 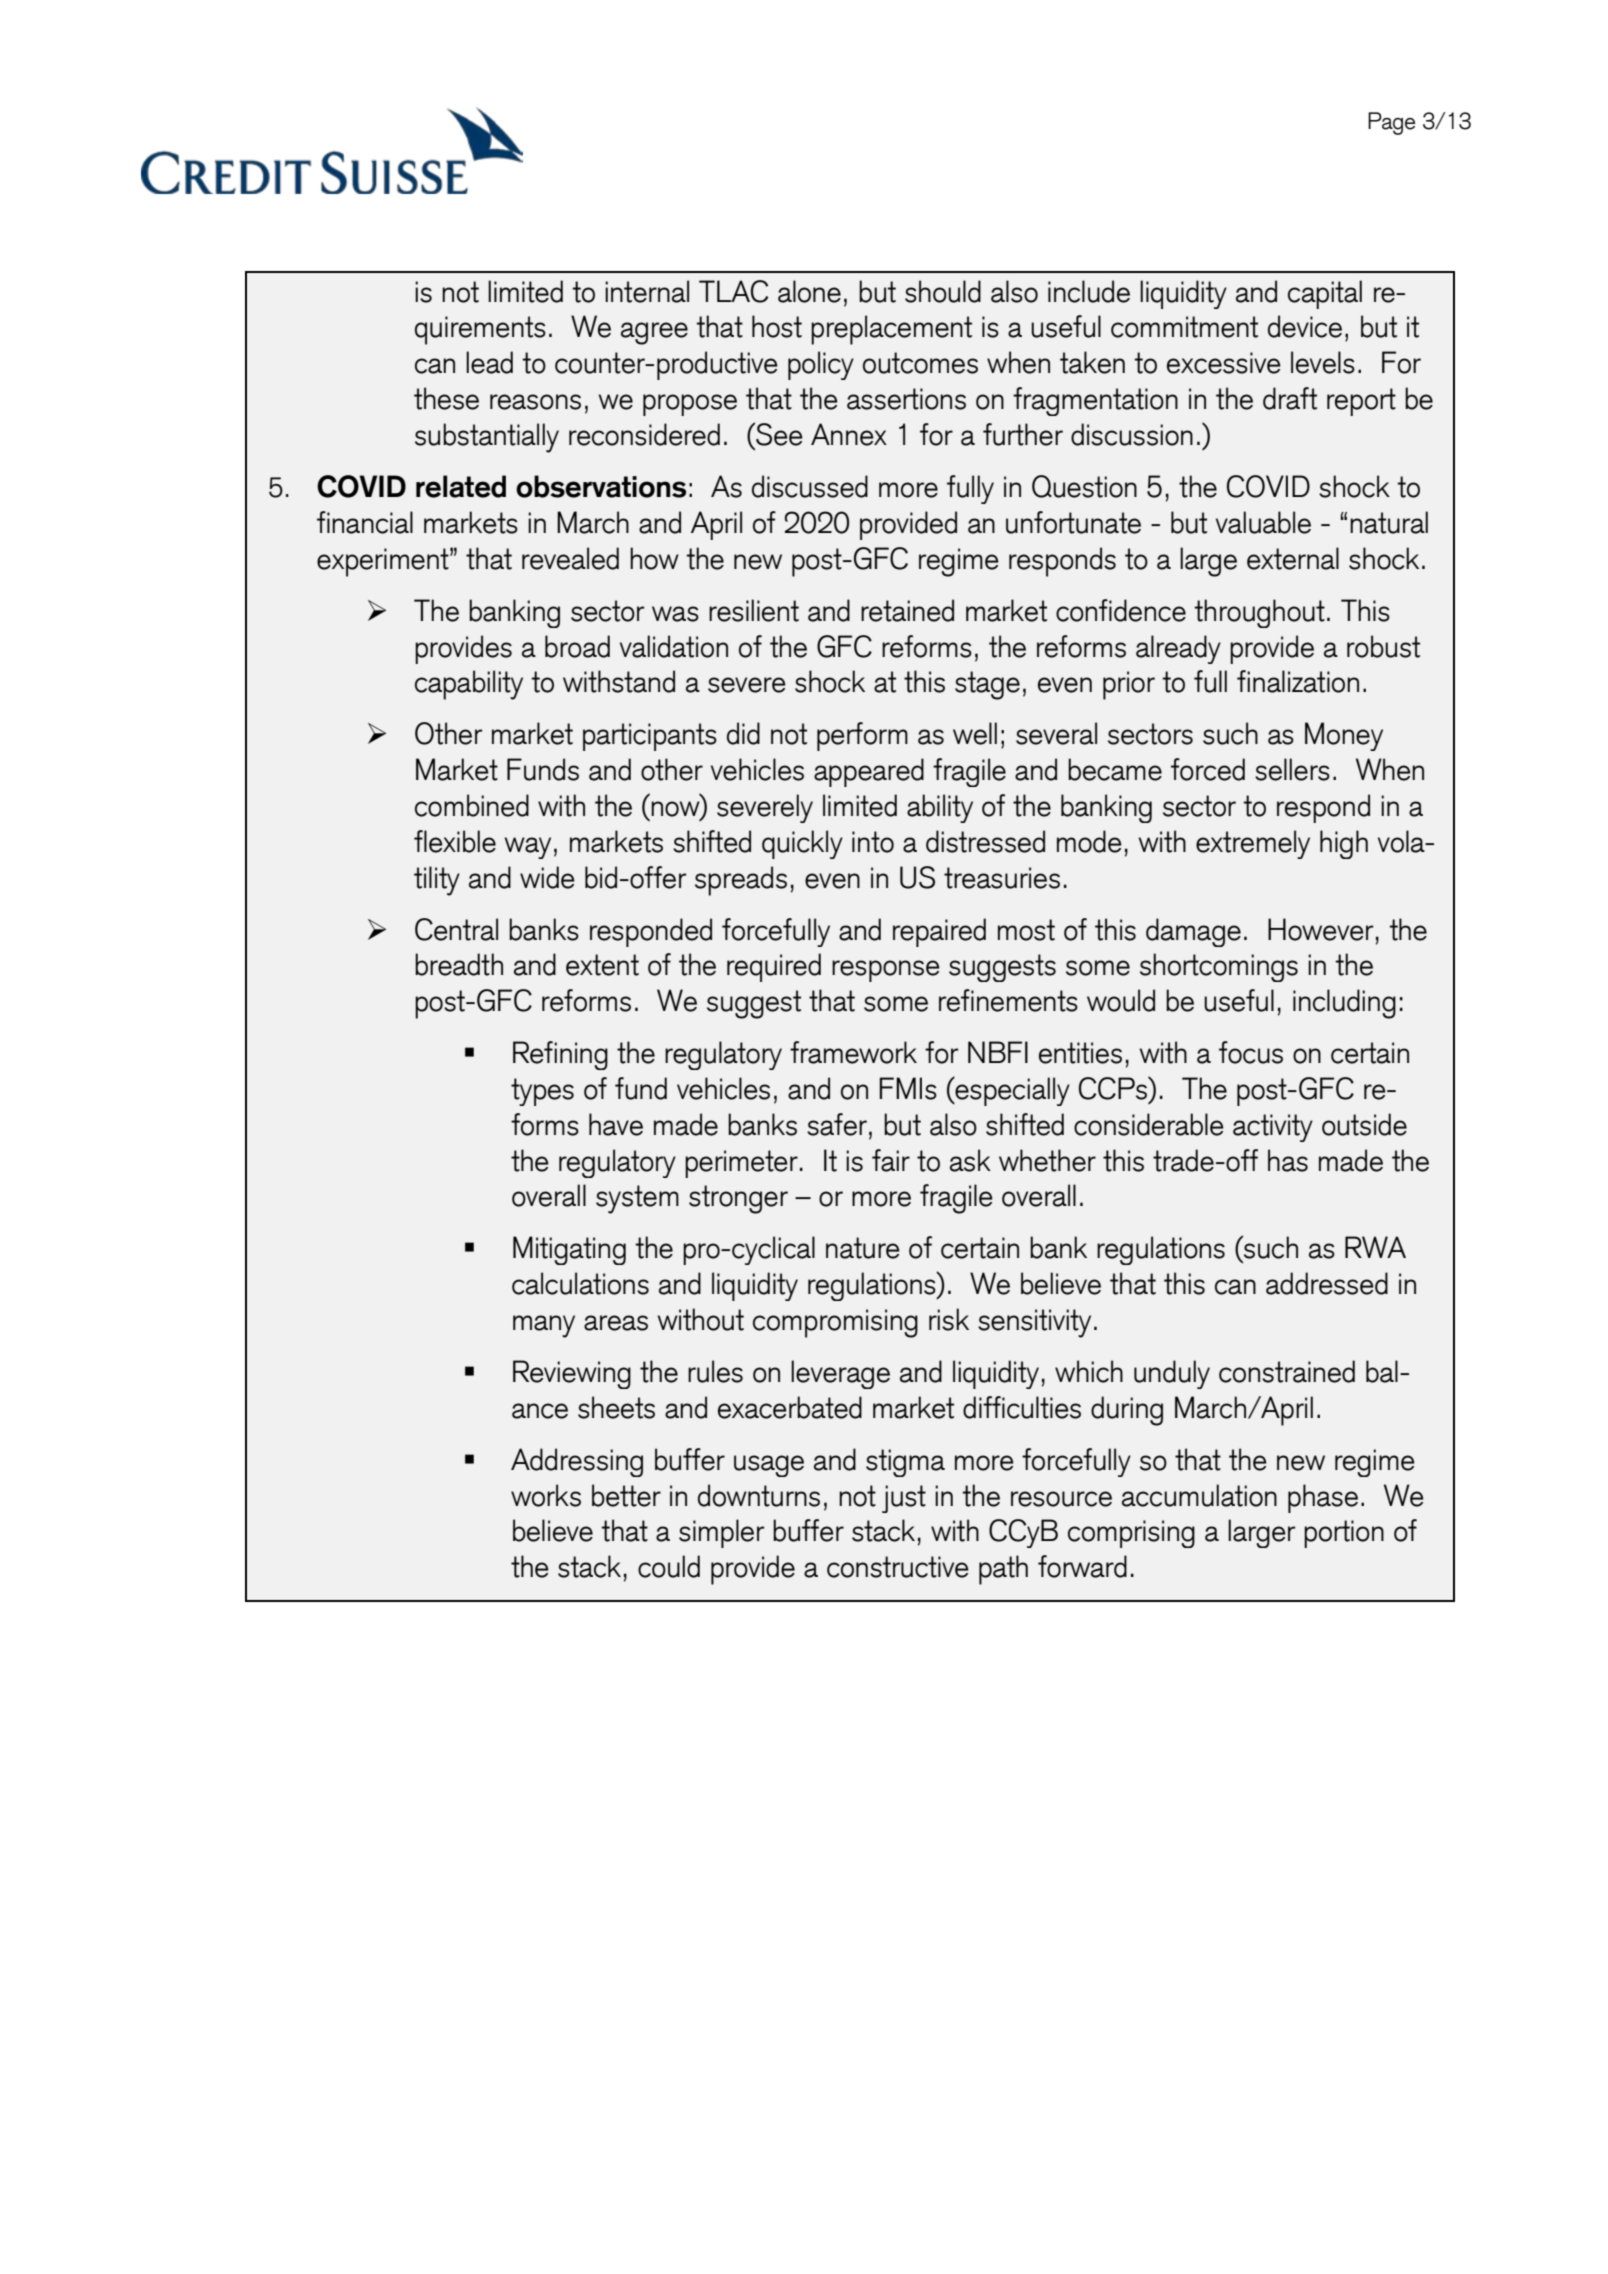 I want to click on throughout, so click(x=1259, y=613).
